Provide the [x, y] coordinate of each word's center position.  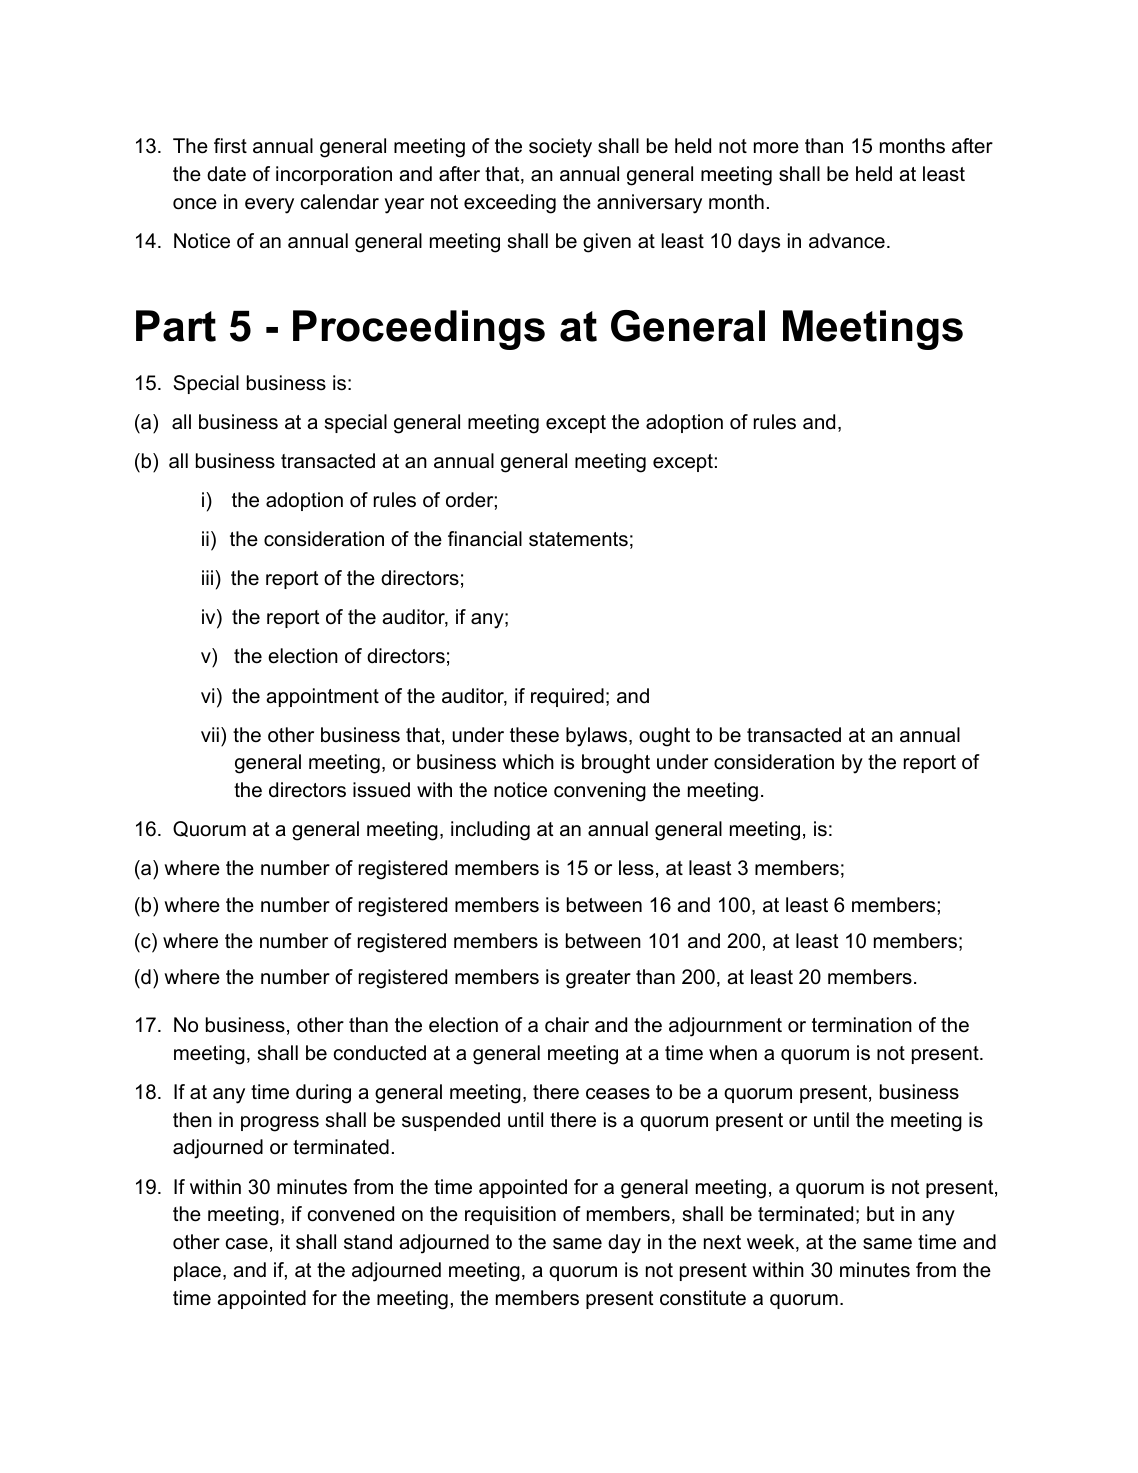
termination [862, 1025]
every [269, 206]
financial [485, 539]
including [490, 831]
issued [381, 790]
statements [578, 539]
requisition [510, 1215]
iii [209, 577]
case [247, 1244]
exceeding [510, 204]
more [776, 148]
